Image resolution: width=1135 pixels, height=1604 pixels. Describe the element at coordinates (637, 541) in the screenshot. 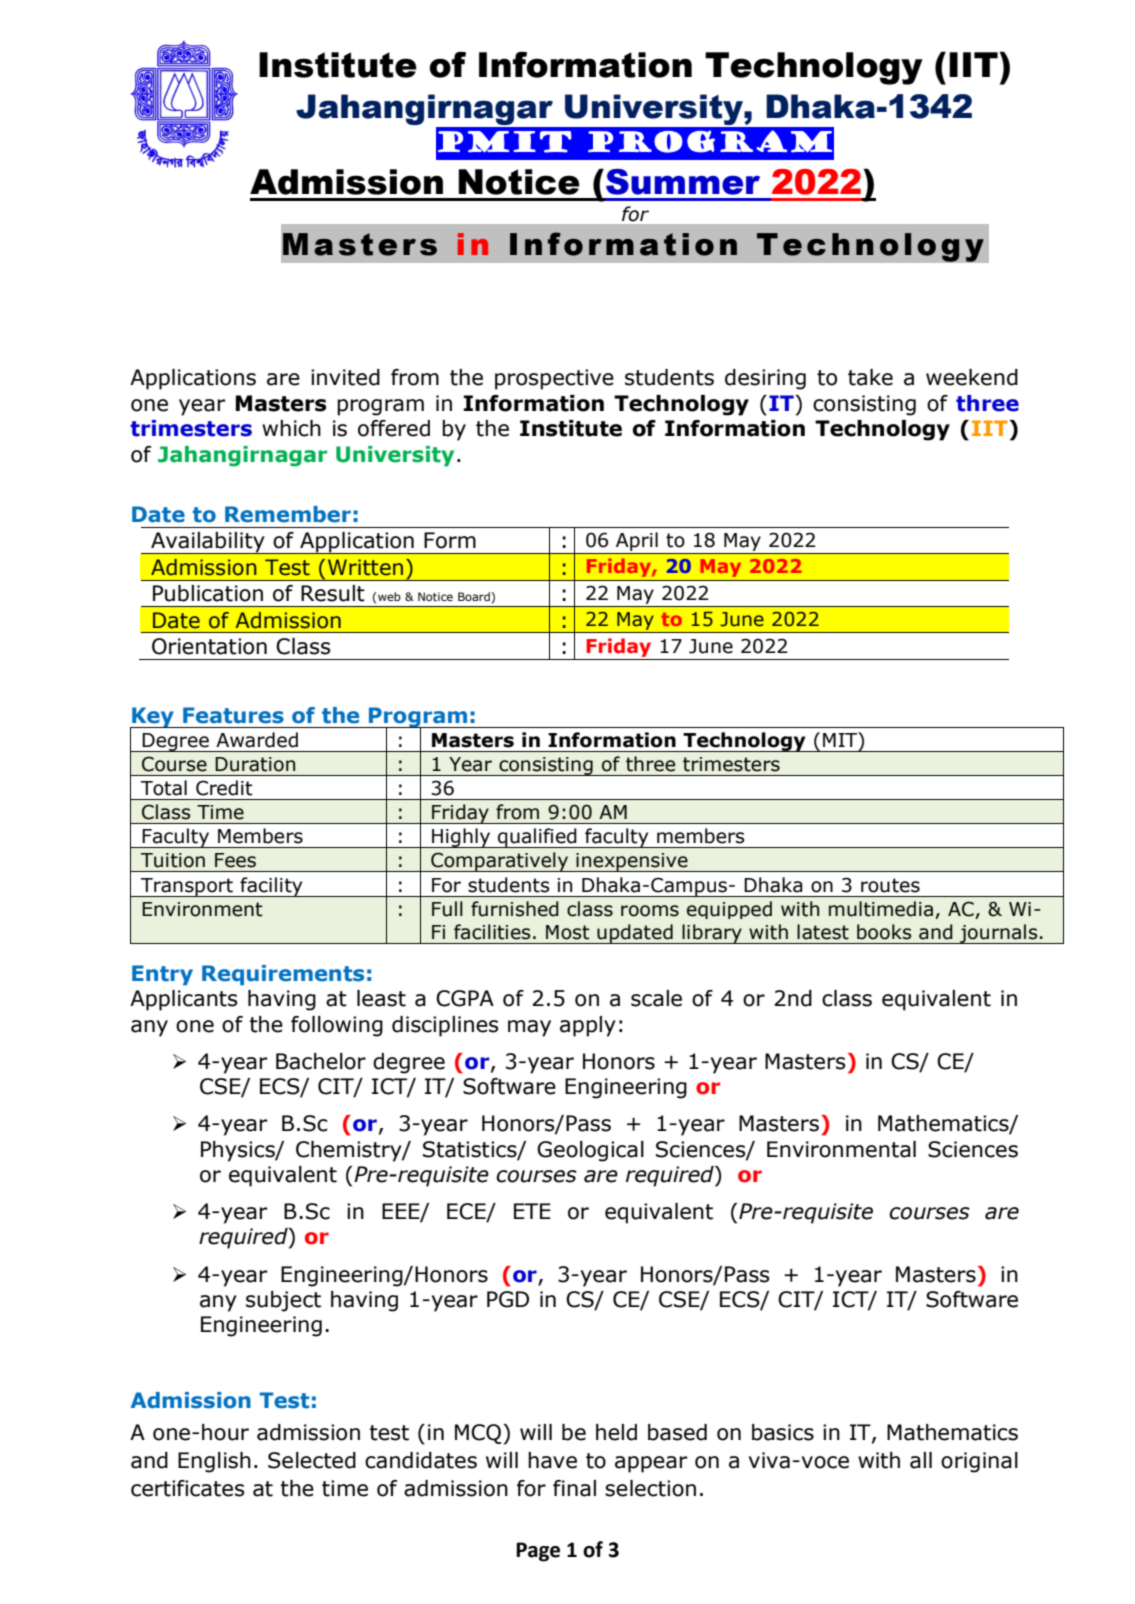

I see `April` at that location.
